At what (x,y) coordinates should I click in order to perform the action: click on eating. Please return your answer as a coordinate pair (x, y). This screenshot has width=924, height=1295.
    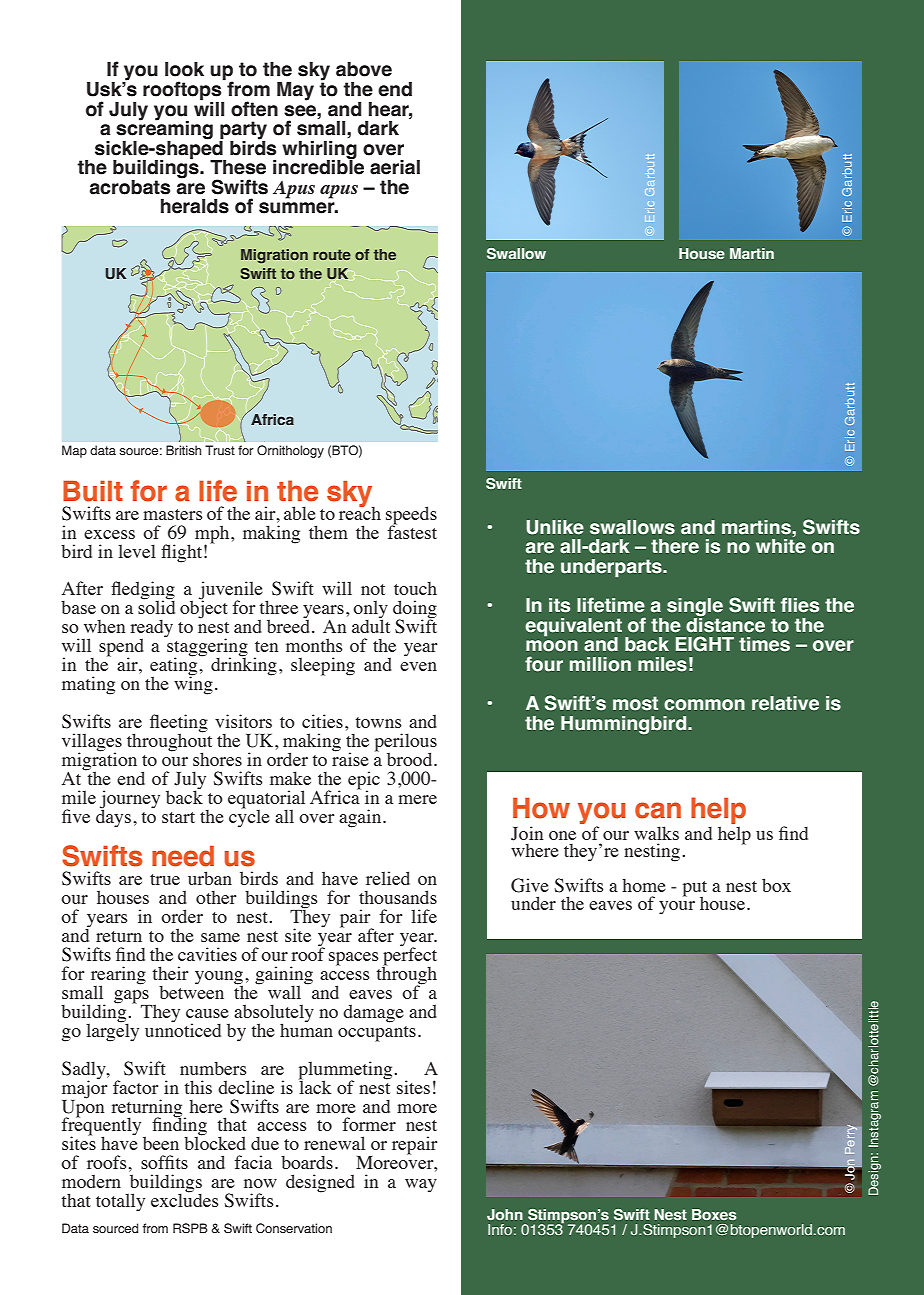
    Looking at the image, I should click on (175, 666).
